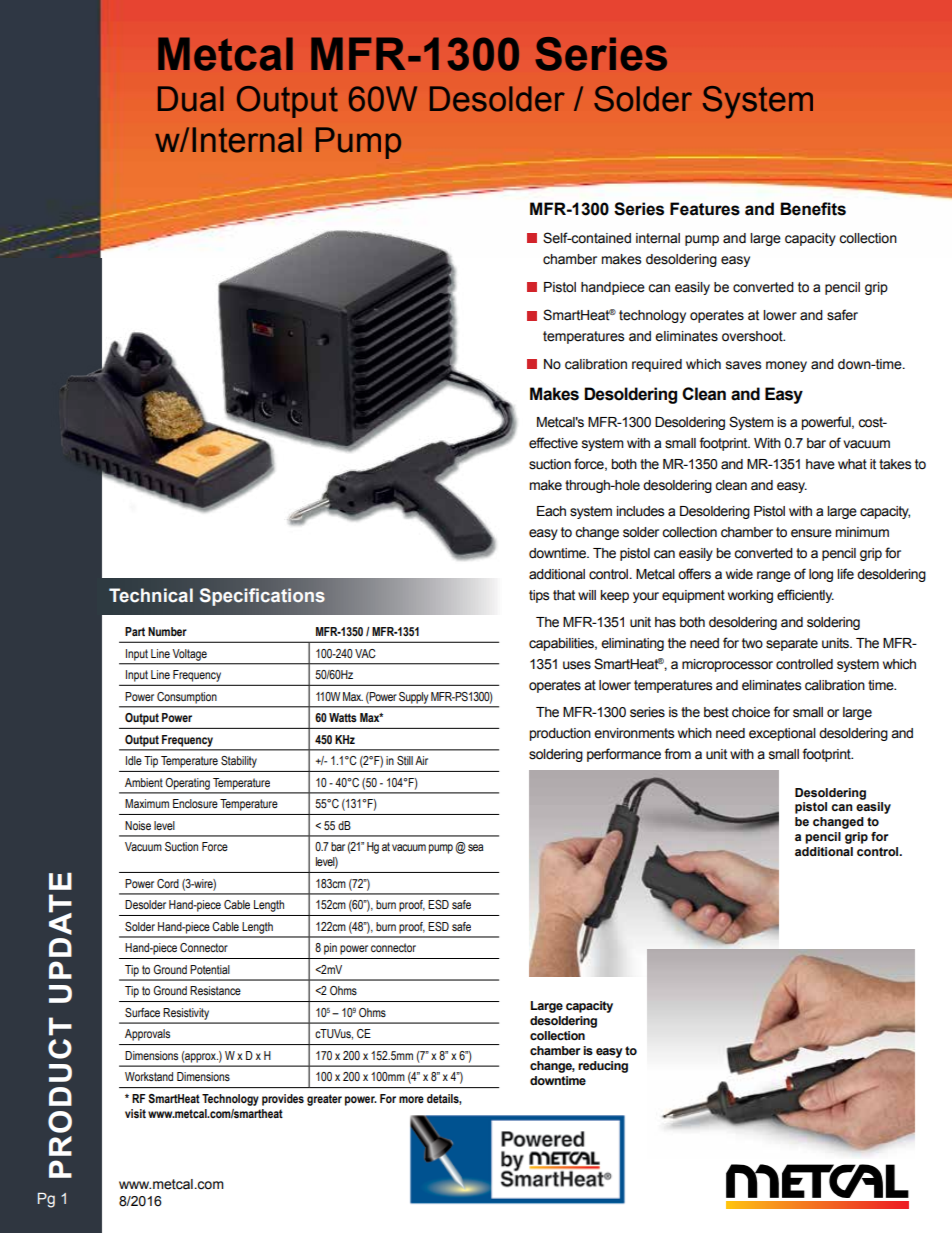 This page has width=952, height=1233. What do you see at coordinates (191, 99) in the page?
I see `Dual` at bounding box center [191, 99].
